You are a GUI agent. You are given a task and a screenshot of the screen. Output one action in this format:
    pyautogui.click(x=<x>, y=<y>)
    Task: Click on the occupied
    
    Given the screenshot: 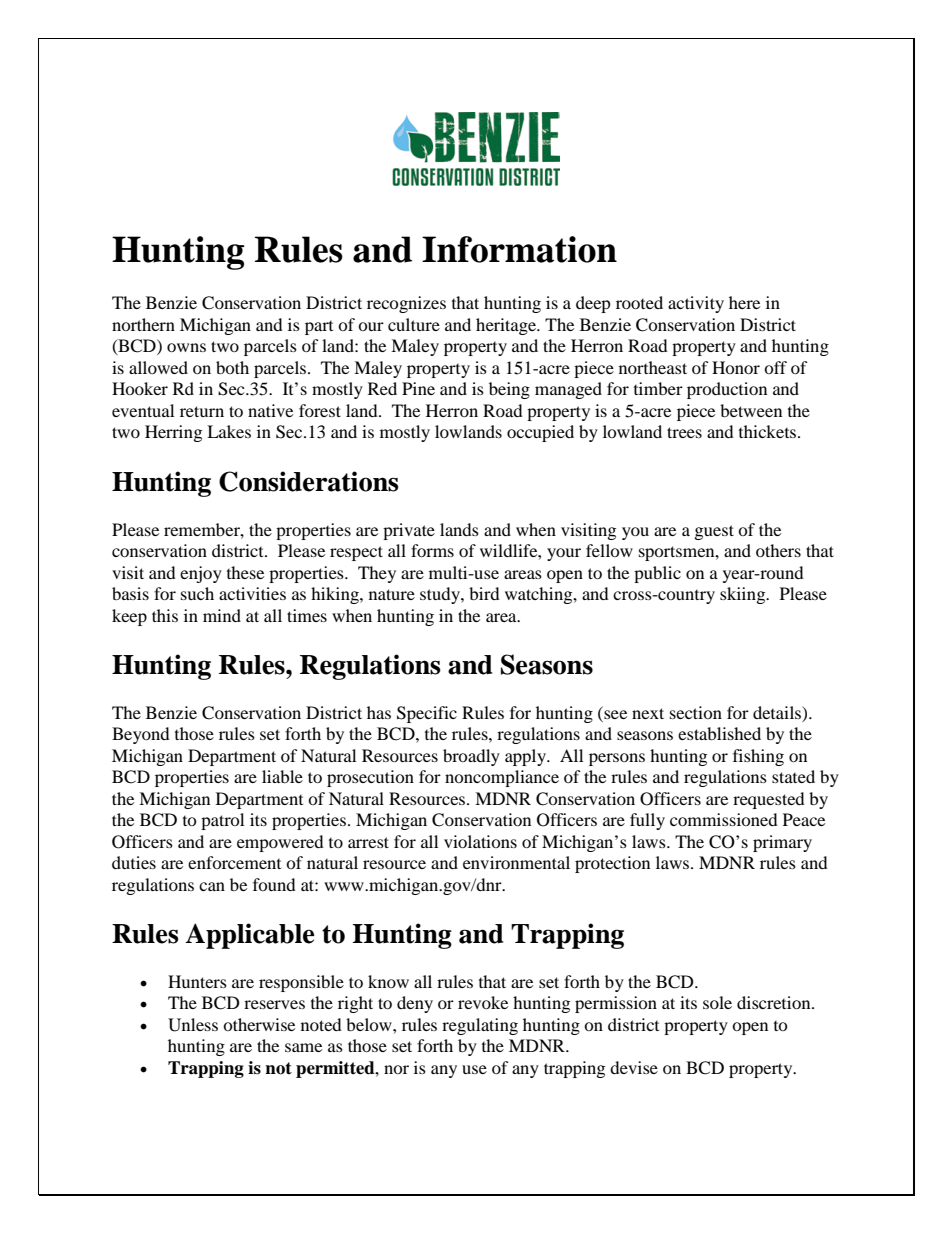 What is the action you would take?
    pyautogui.click(x=540, y=433)
